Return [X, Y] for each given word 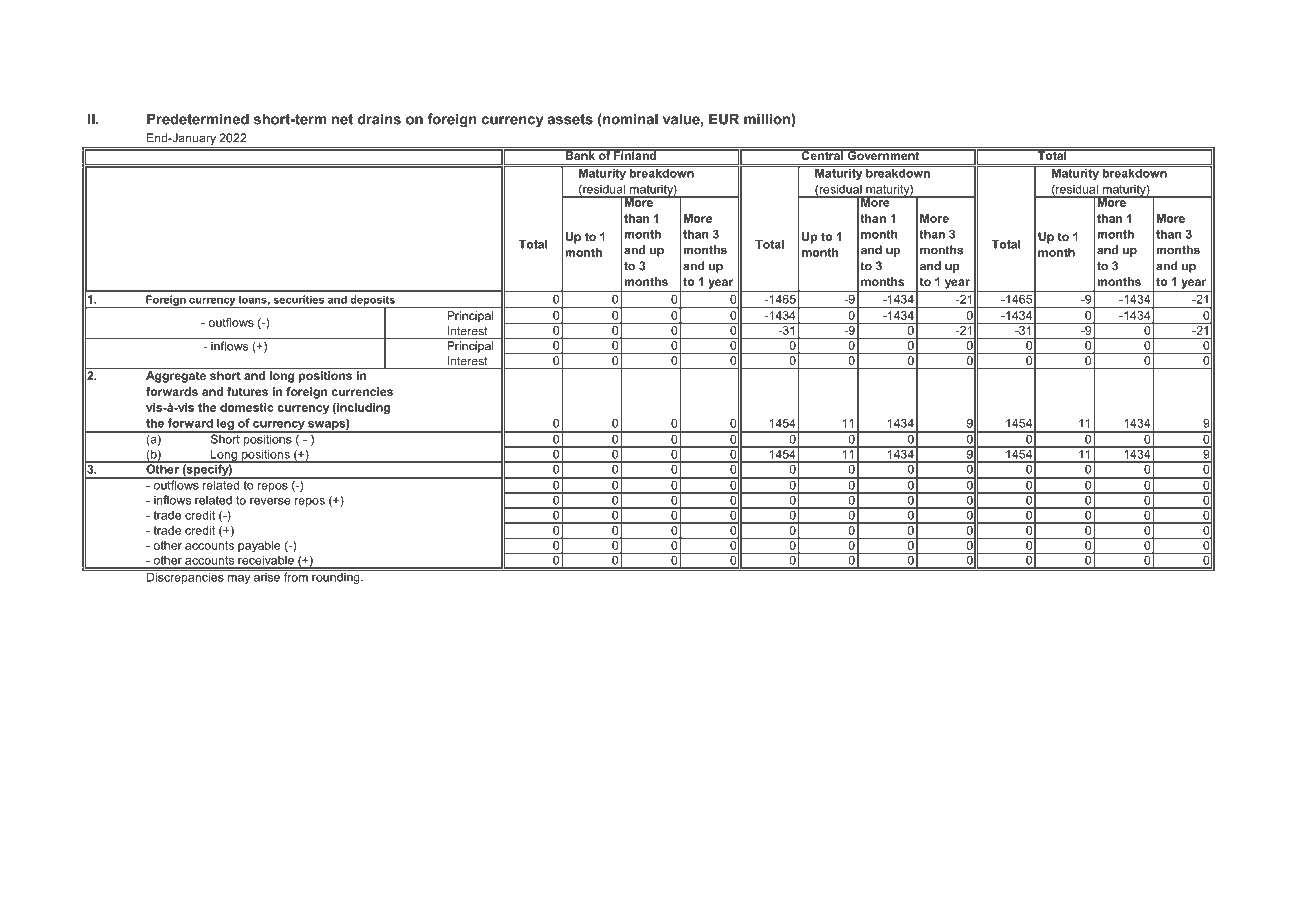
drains [379, 119]
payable [259, 547]
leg [225, 425]
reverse [270, 501]
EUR [724, 119]
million [768, 119]
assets [570, 119]
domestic [247, 407]
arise [267, 576]
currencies [362, 391]
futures [247, 391]
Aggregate [176, 377]
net [342, 119]
